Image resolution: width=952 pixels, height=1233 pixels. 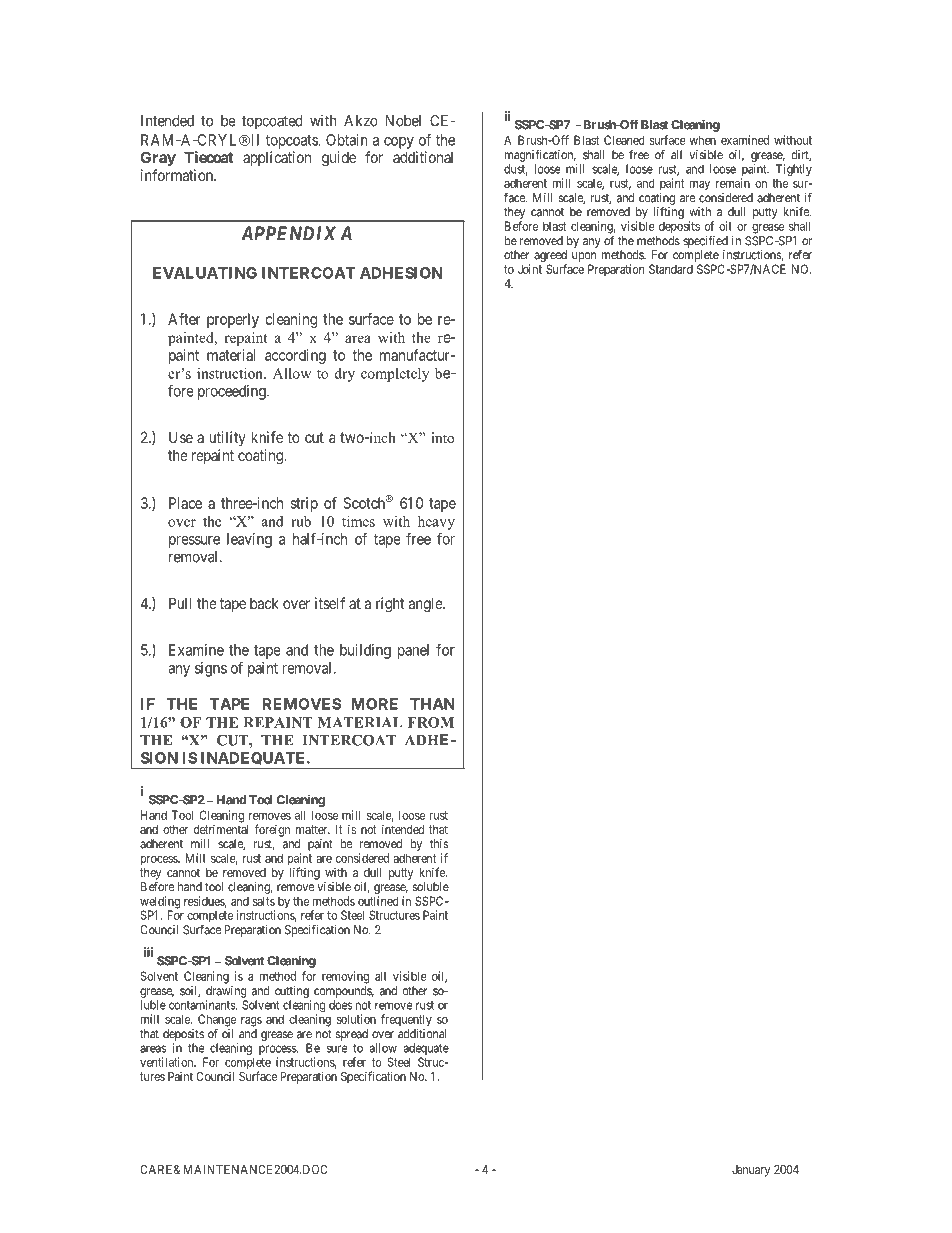 I want to click on frequently, so click(x=406, y=1020).
